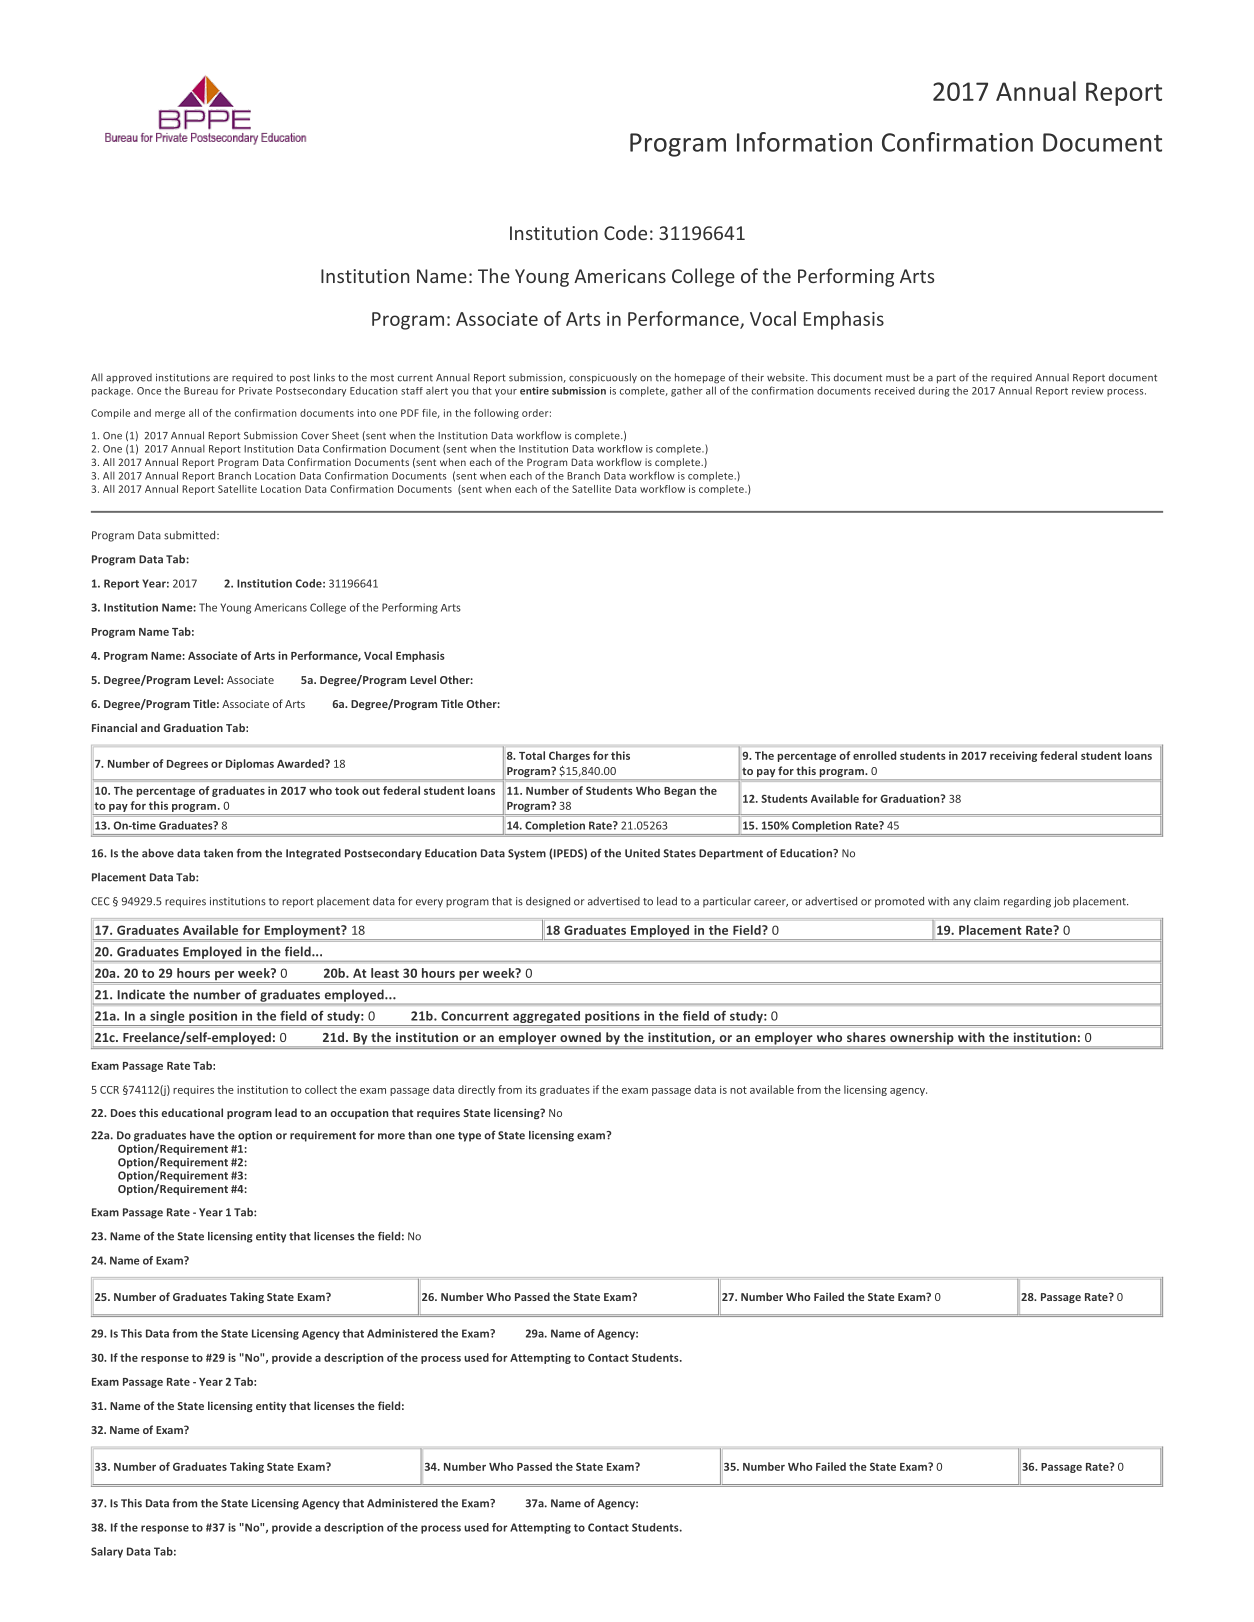 The image size is (1254, 1622). Describe the element at coordinates (804, 142) in the screenshot. I see `Information` at that location.
